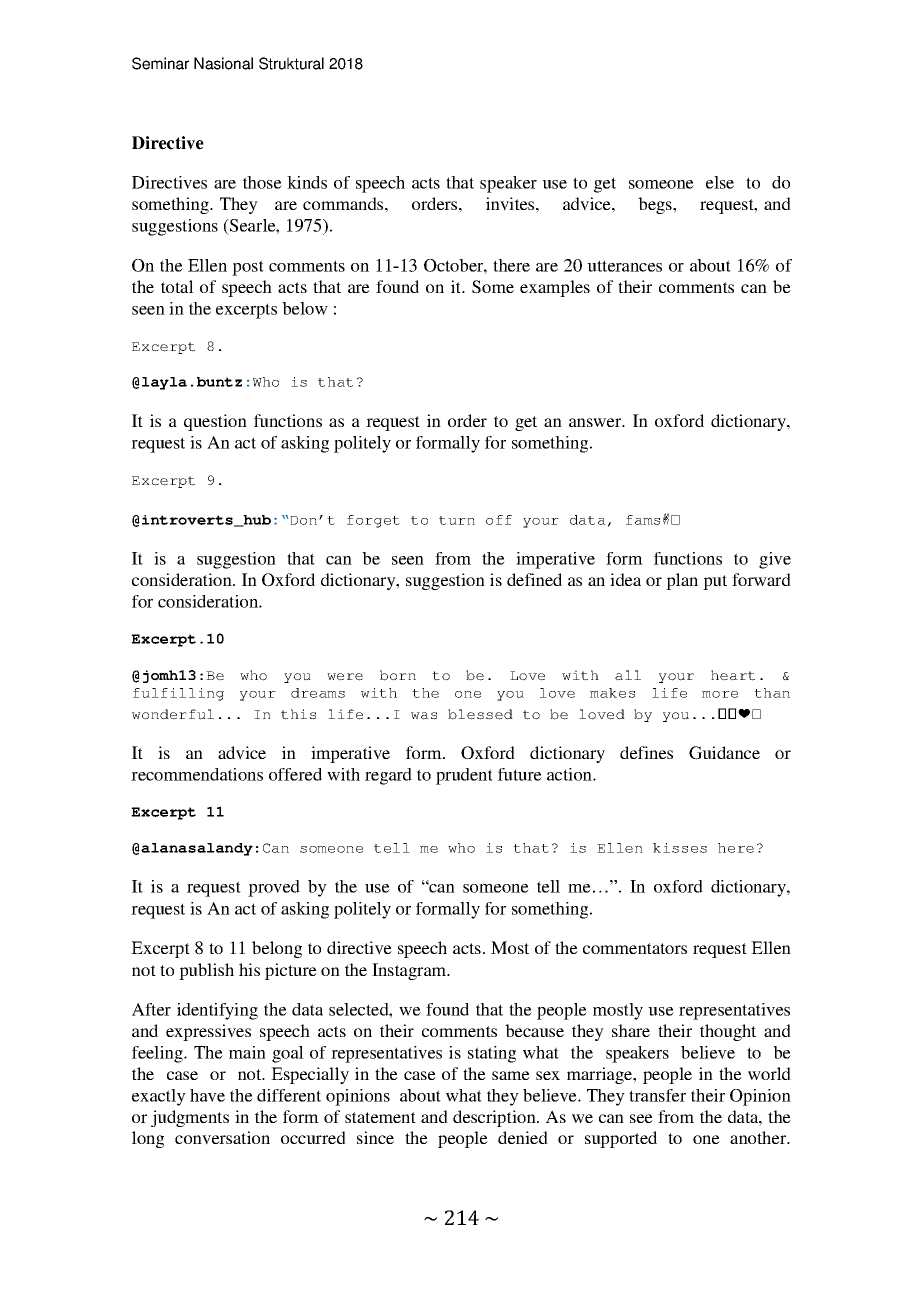 The height and width of the screenshot is (1307, 924). I want to click on have, so click(207, 1095).
